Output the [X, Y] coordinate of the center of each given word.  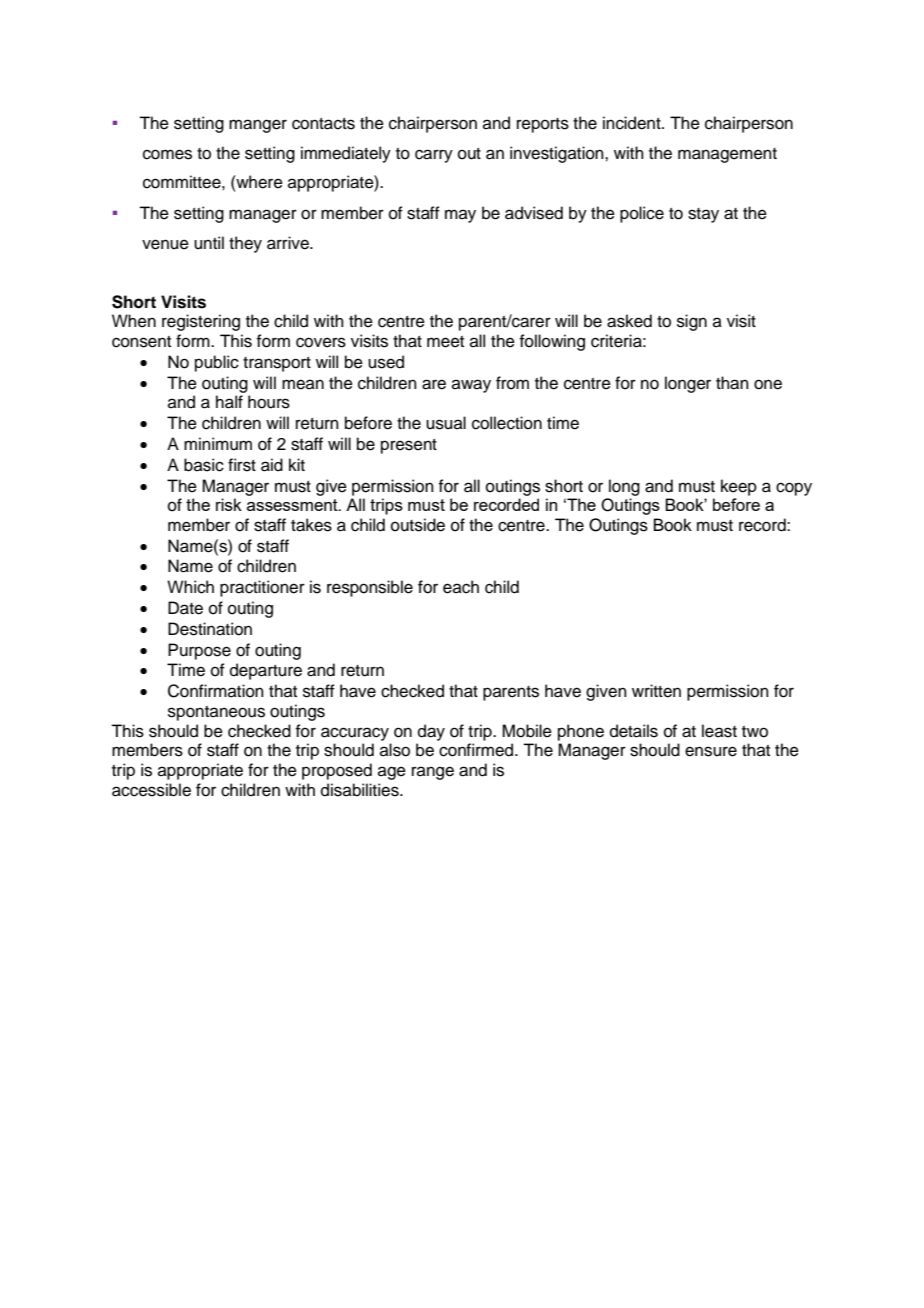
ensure [711, 751]
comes [167, 154]
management [727, 155]
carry [434, 156]
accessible [151, 790]
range [433, 773]
